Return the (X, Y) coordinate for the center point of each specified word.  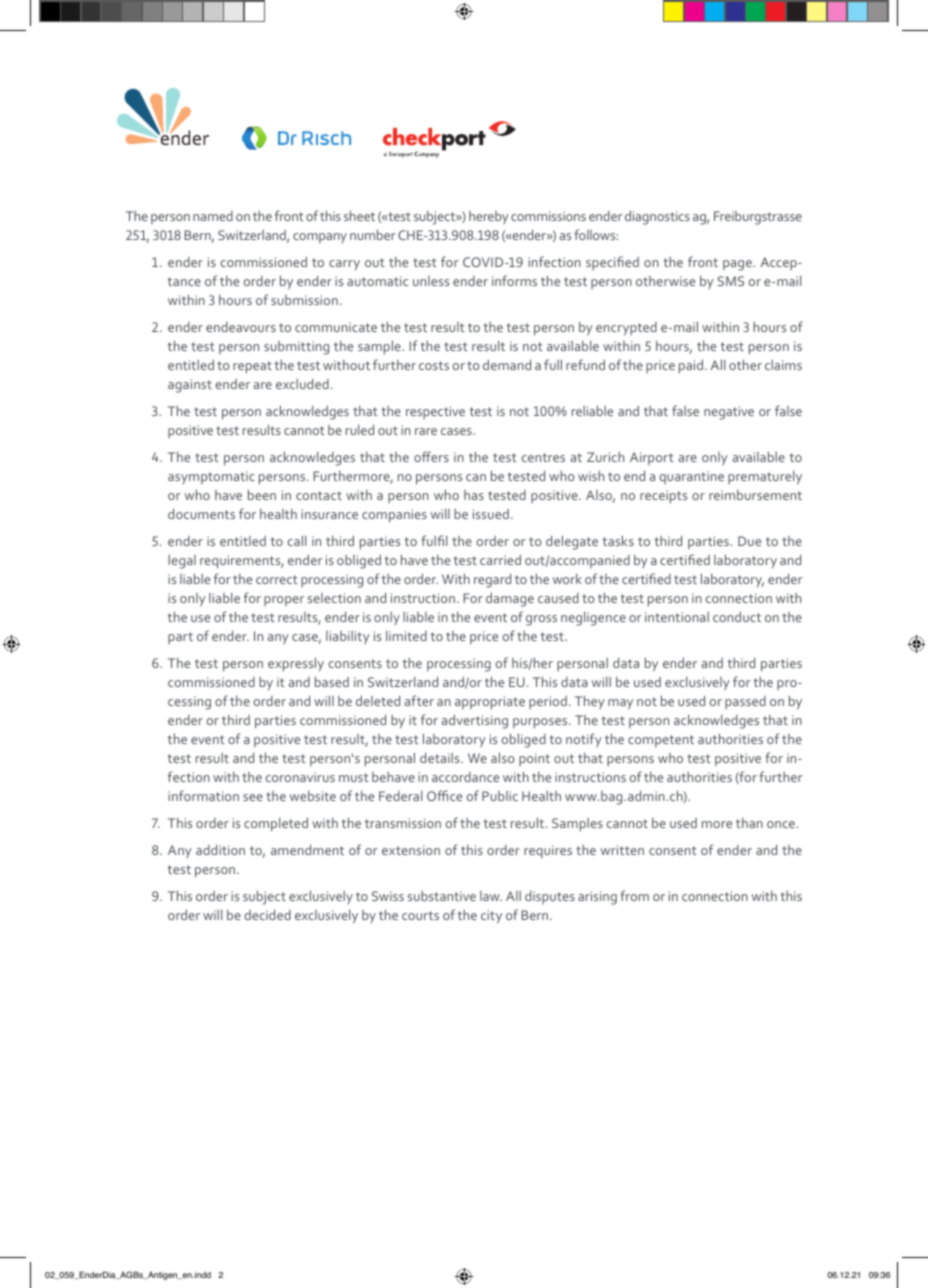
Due (749, 541)
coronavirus (300, 777)
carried (500, 559)
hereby (488, 217)
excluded (302, 383)
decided (267, 914)
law (491, 896)
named (213, 216)
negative (729, 413)
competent (661, 741)
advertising (475, 721)
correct (277, 579)
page (738, 265)
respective (435, 412)
